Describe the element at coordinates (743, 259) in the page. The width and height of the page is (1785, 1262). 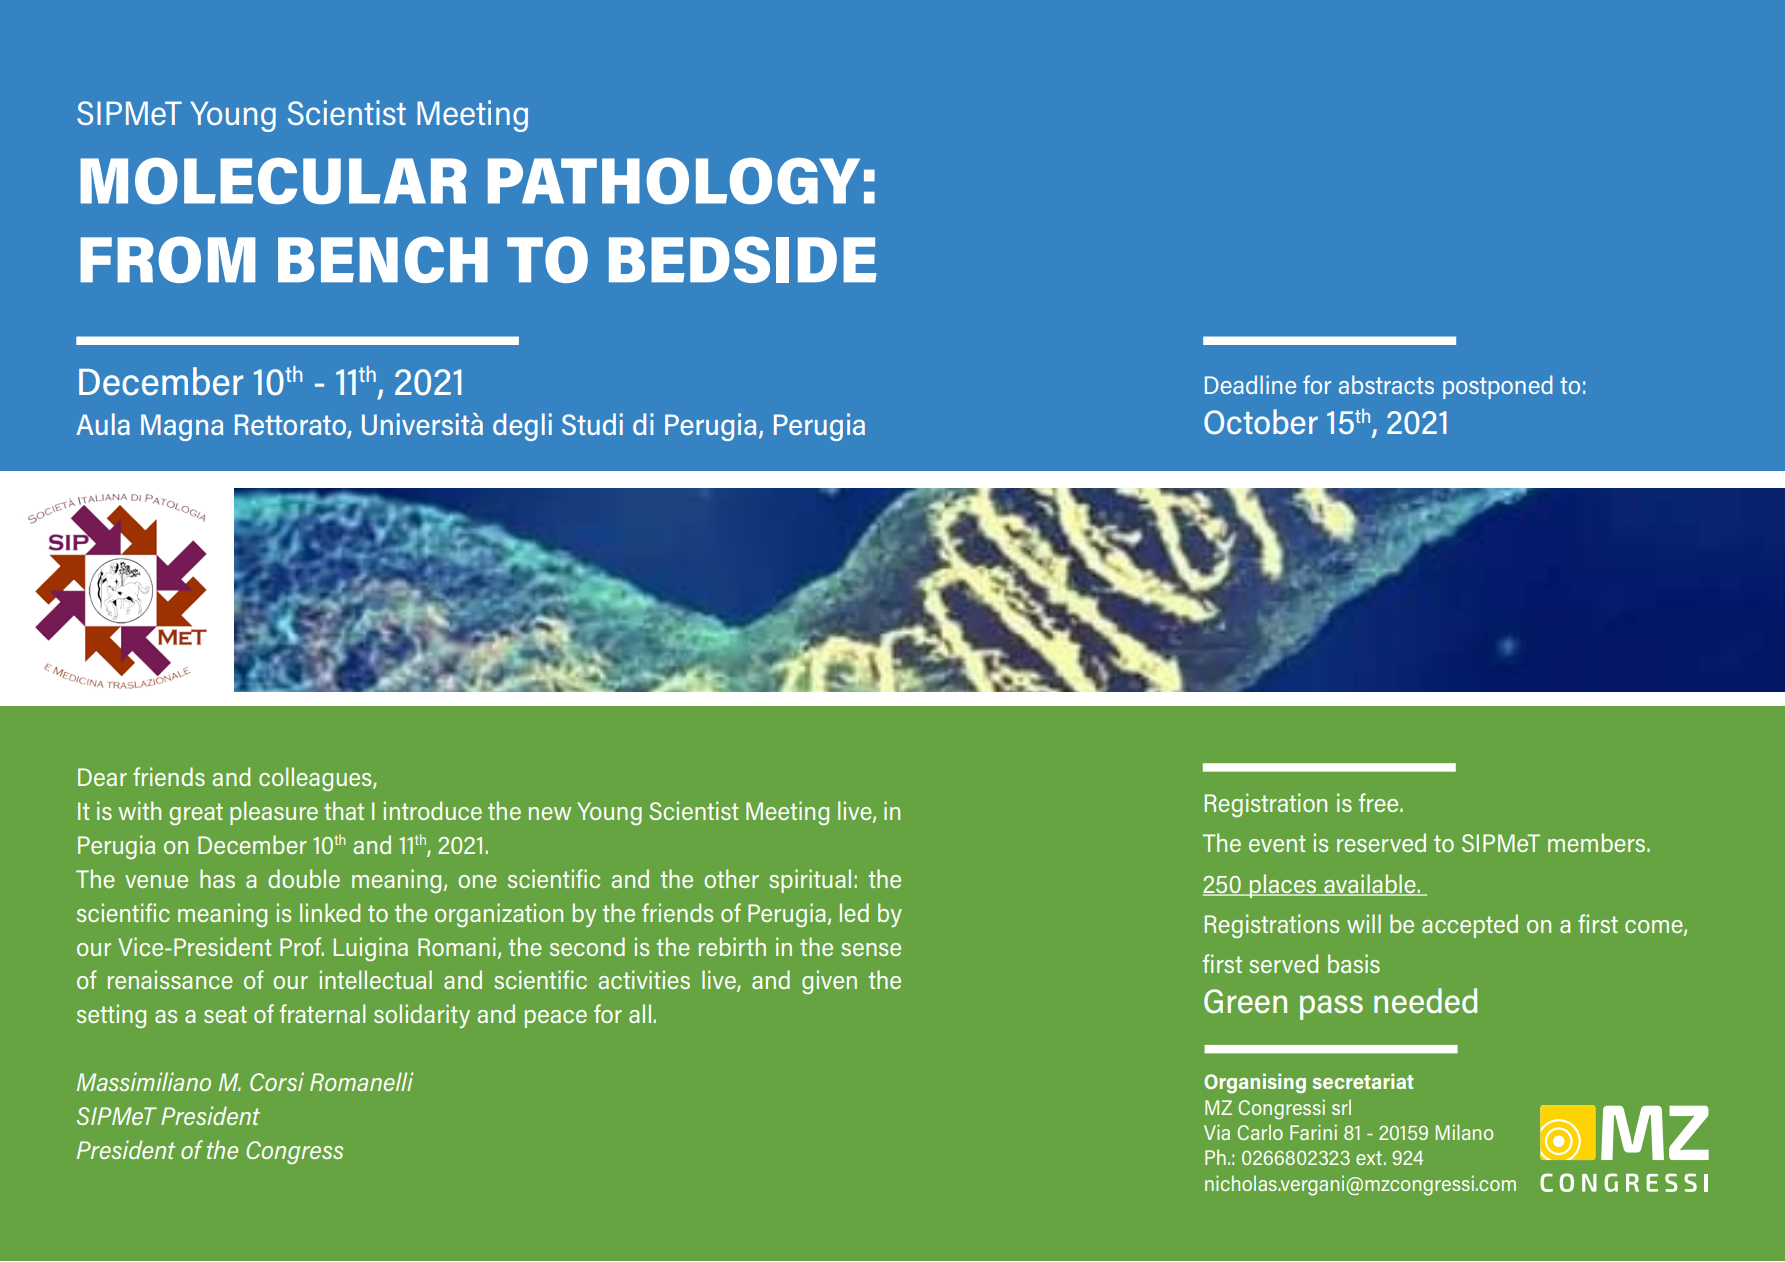
I see `BEDSIDE` at that location.
